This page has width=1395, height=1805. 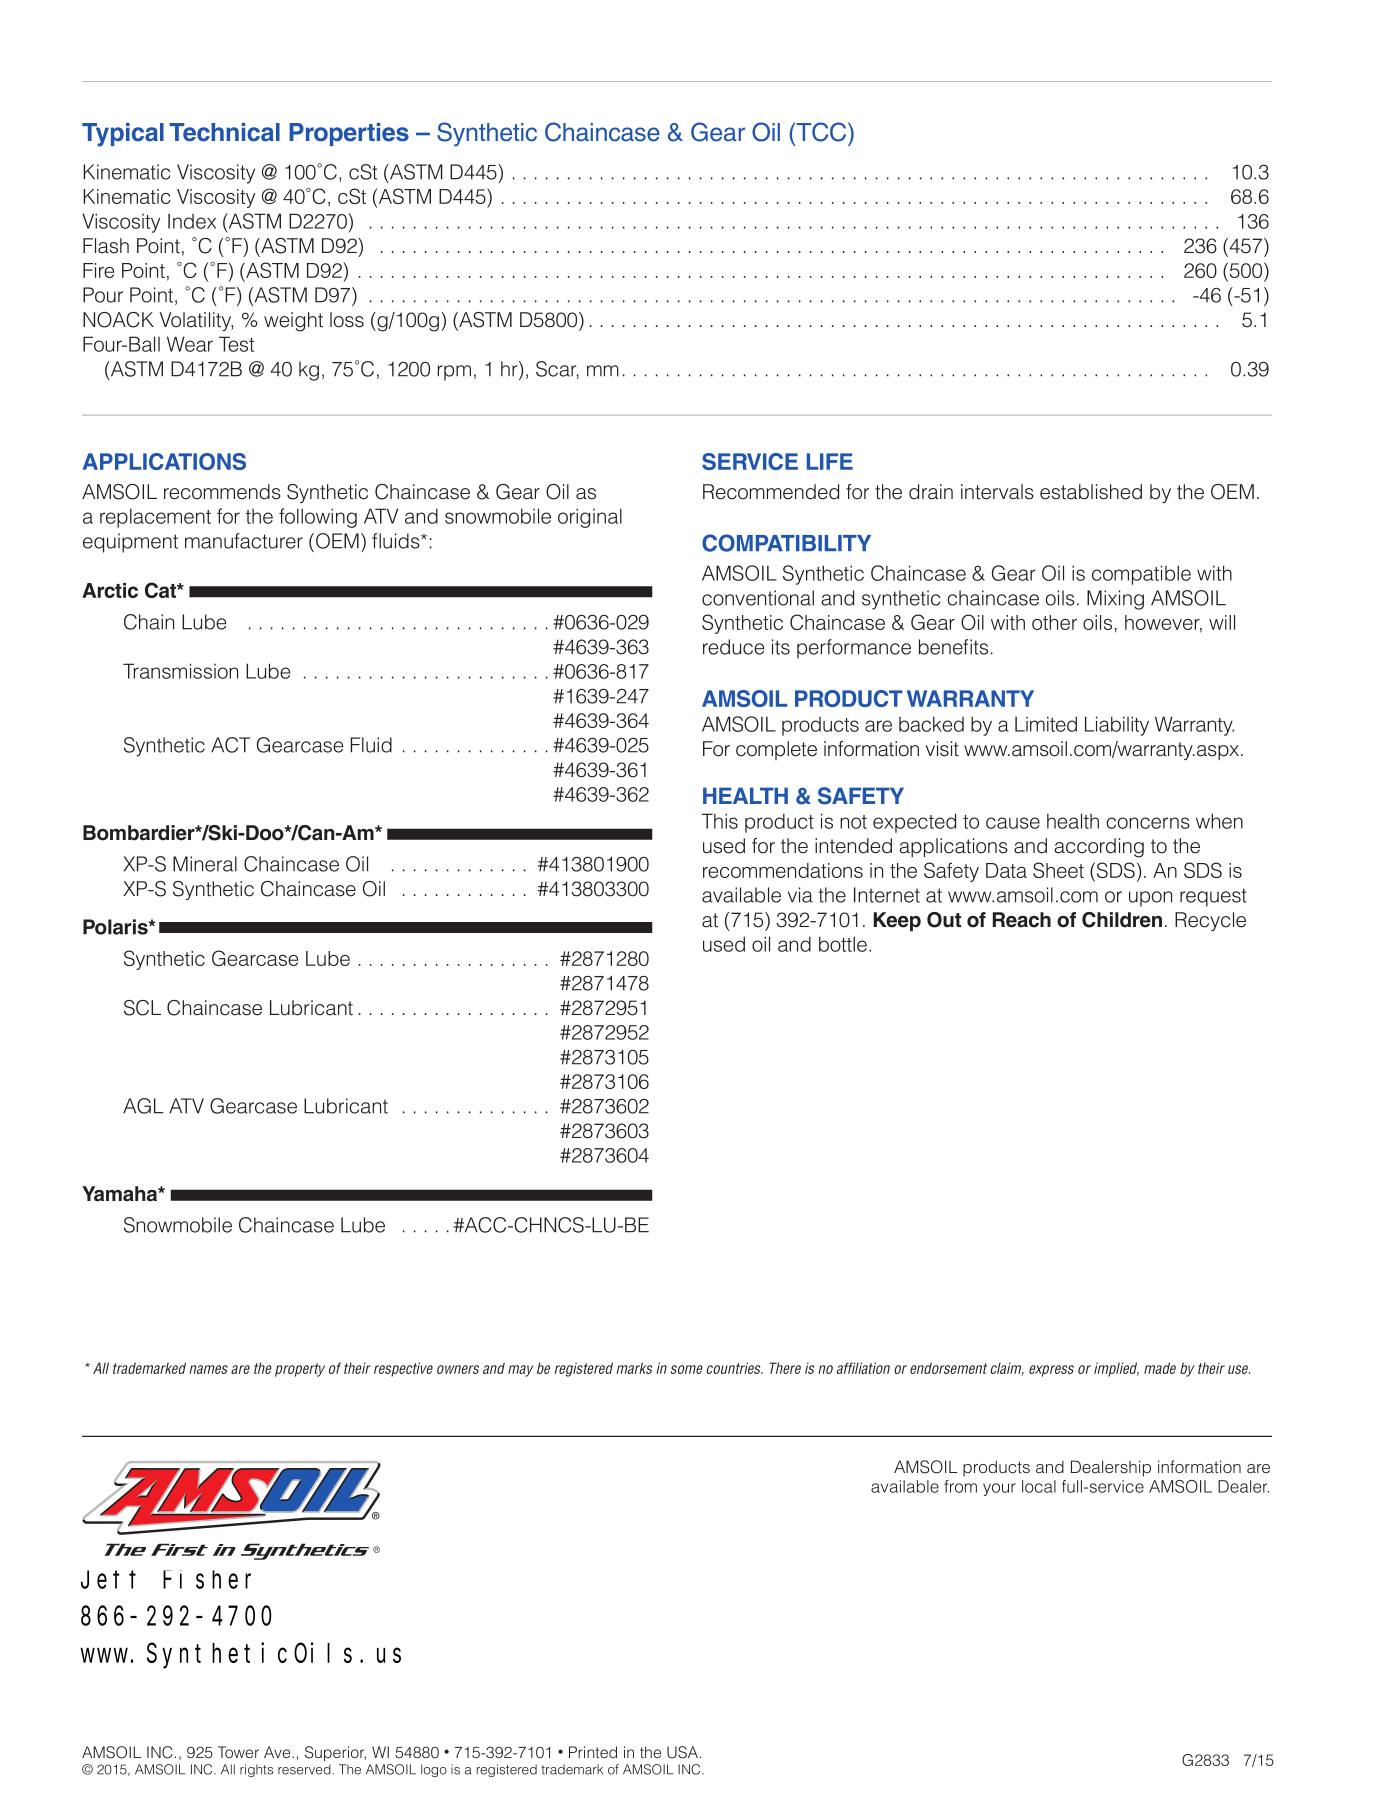 What do you see at coordinates (142, 1008) in the page?
I see `SCL` at bounding box center [142, 1008].
